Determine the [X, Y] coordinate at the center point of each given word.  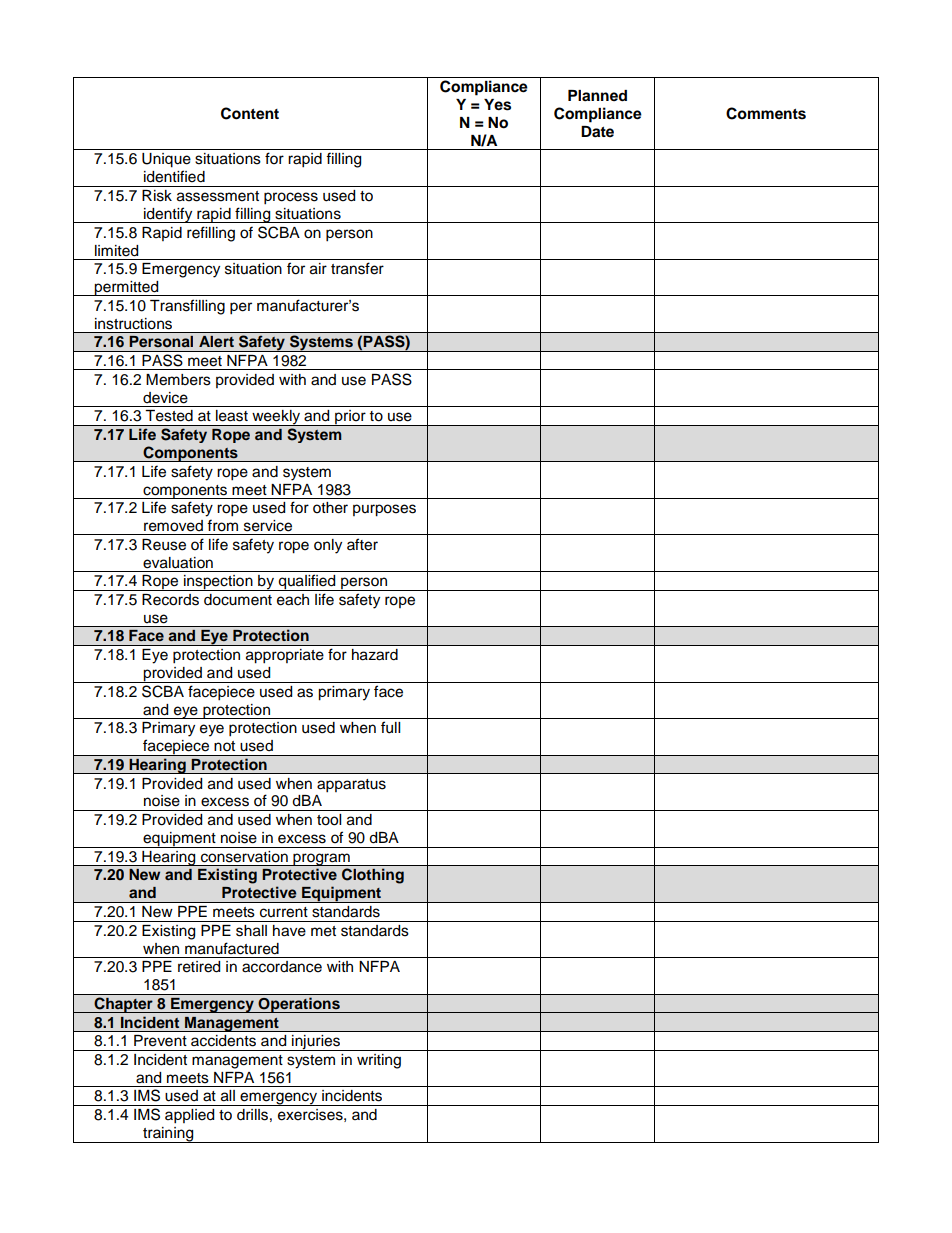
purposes [384, 510]
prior [350, 418]
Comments [766, 113]
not [224, 746]
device [165, 398]
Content [250, 113]
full [390, 727]
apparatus [351, 786]
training [168, 1135]
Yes [497, 105]
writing [379, 1061]
